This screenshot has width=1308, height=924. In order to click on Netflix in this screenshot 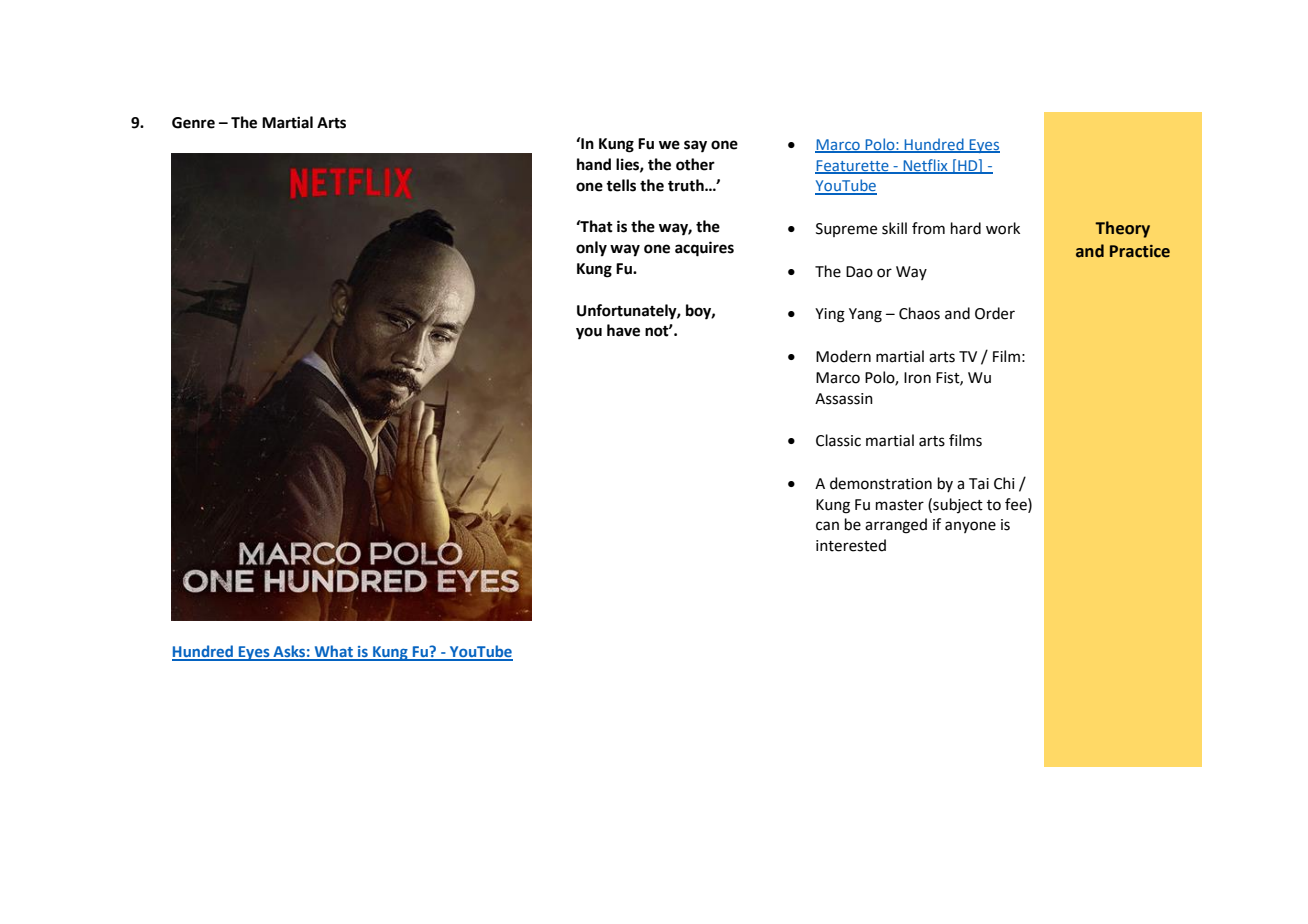, I will do `click(925, 166)`.
